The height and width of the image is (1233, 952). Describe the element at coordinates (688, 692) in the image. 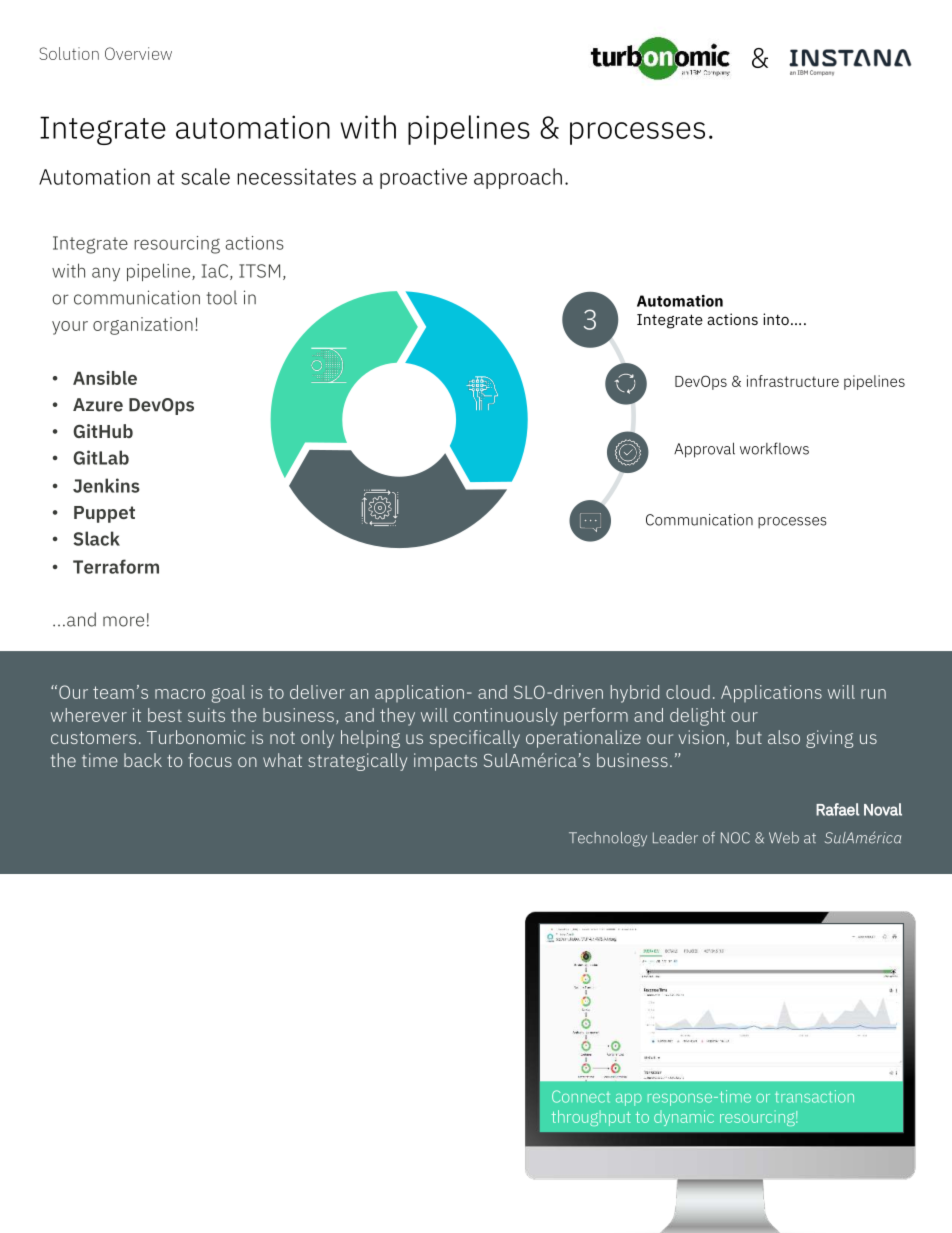

I see `cloud` at that location.
